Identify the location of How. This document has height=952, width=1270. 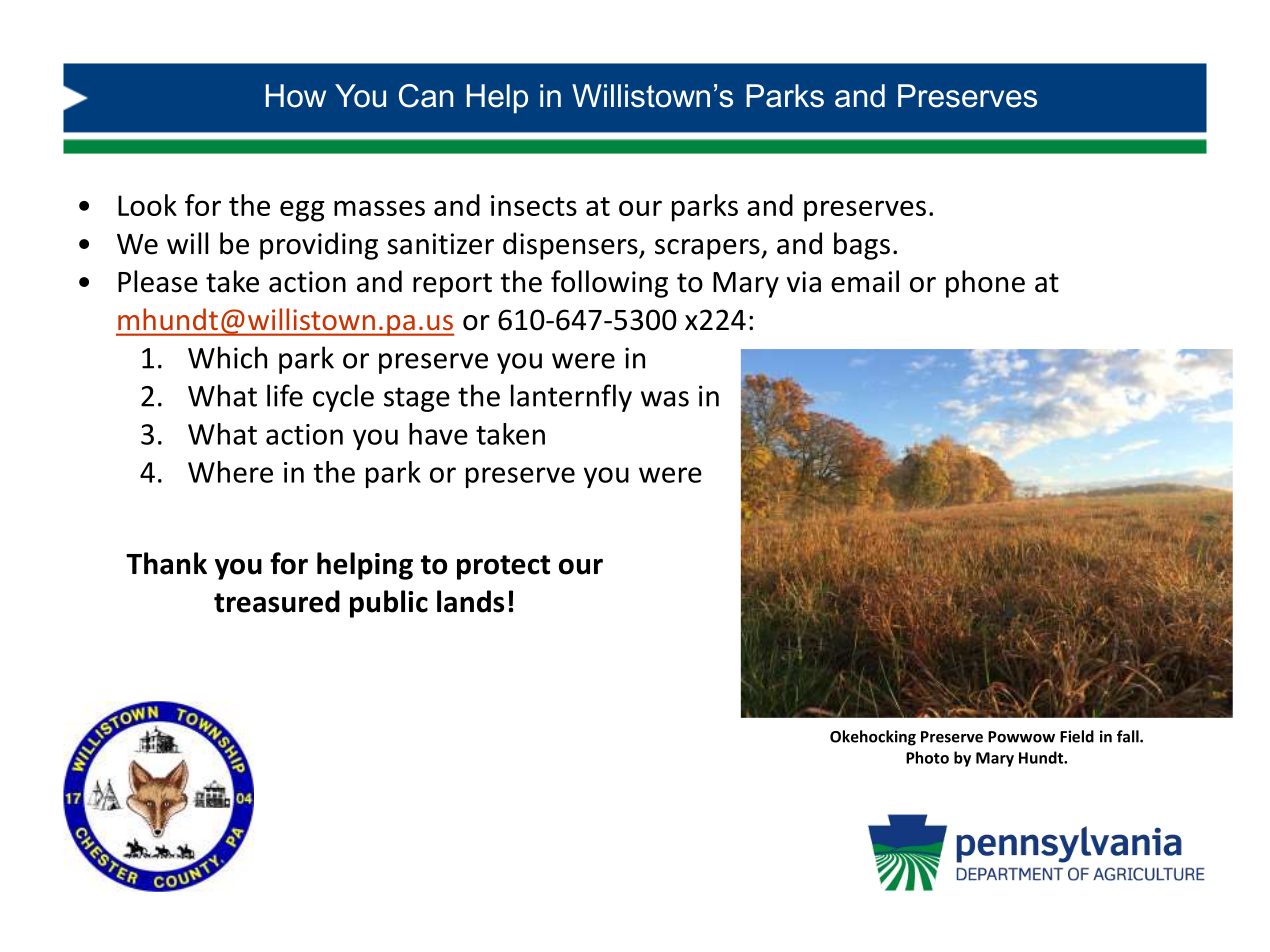
(296, 96).
